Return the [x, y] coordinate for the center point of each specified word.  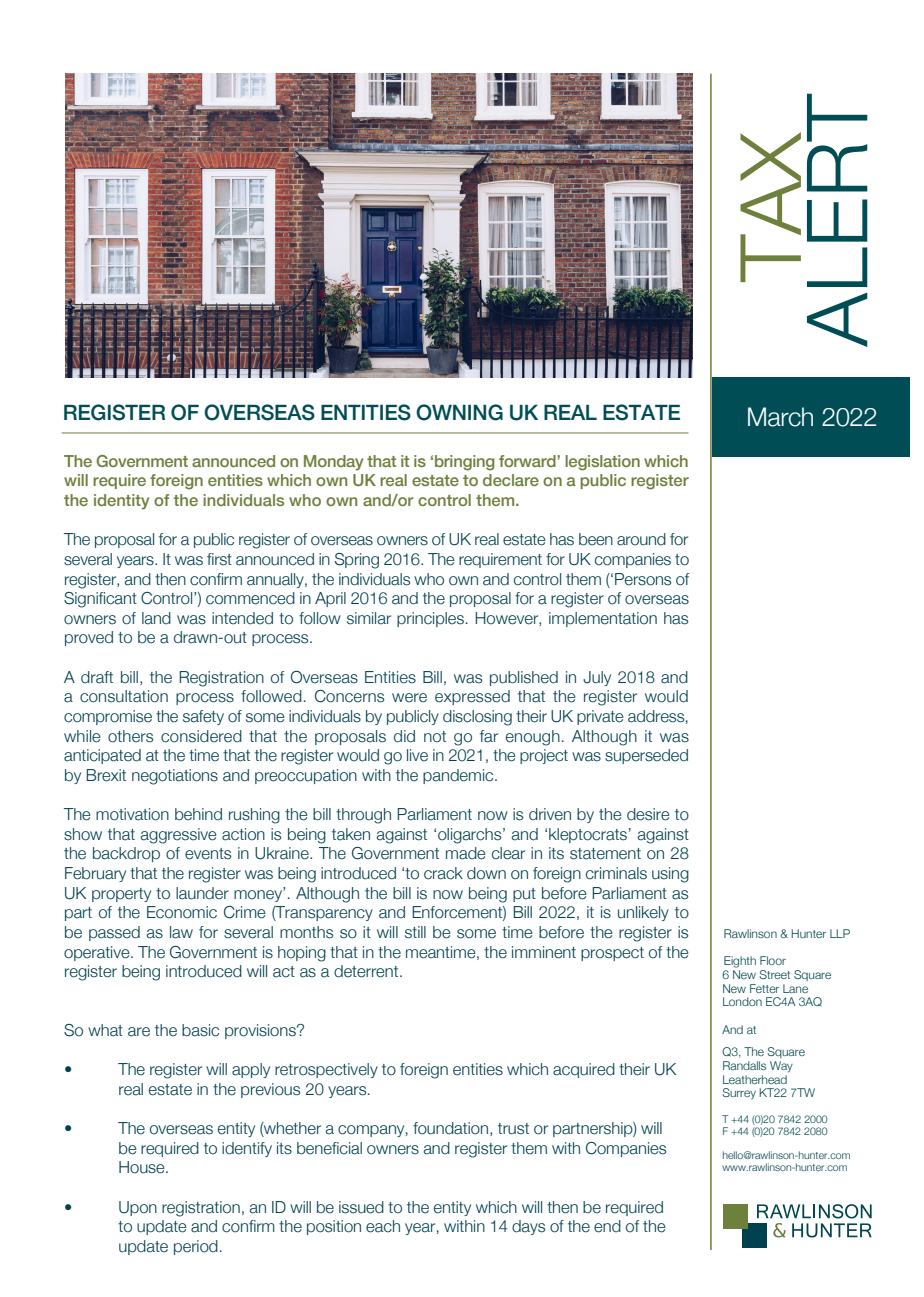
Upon [138, 1208]
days [528, 1227]
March [780, 417]
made [466, 853]
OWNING [459, 412]
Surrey [739, 1094]
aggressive [179, 836]
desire [648, 814]
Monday [333, 463]
